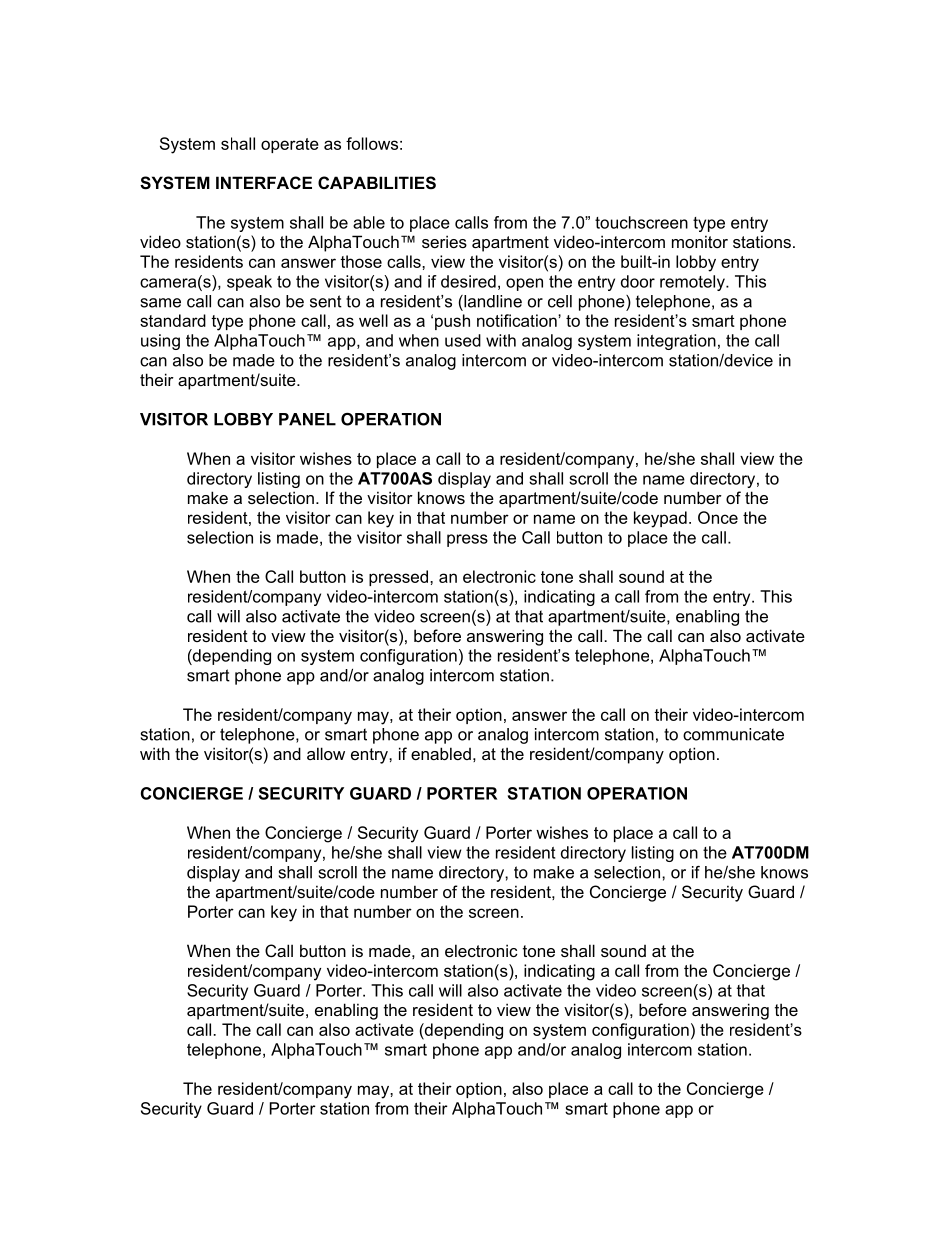 The height and width of the image is (1233, 952). What do you see at coordinates (700, 241) in the image?
I see `monitor` at bounding box center [700, 241].
